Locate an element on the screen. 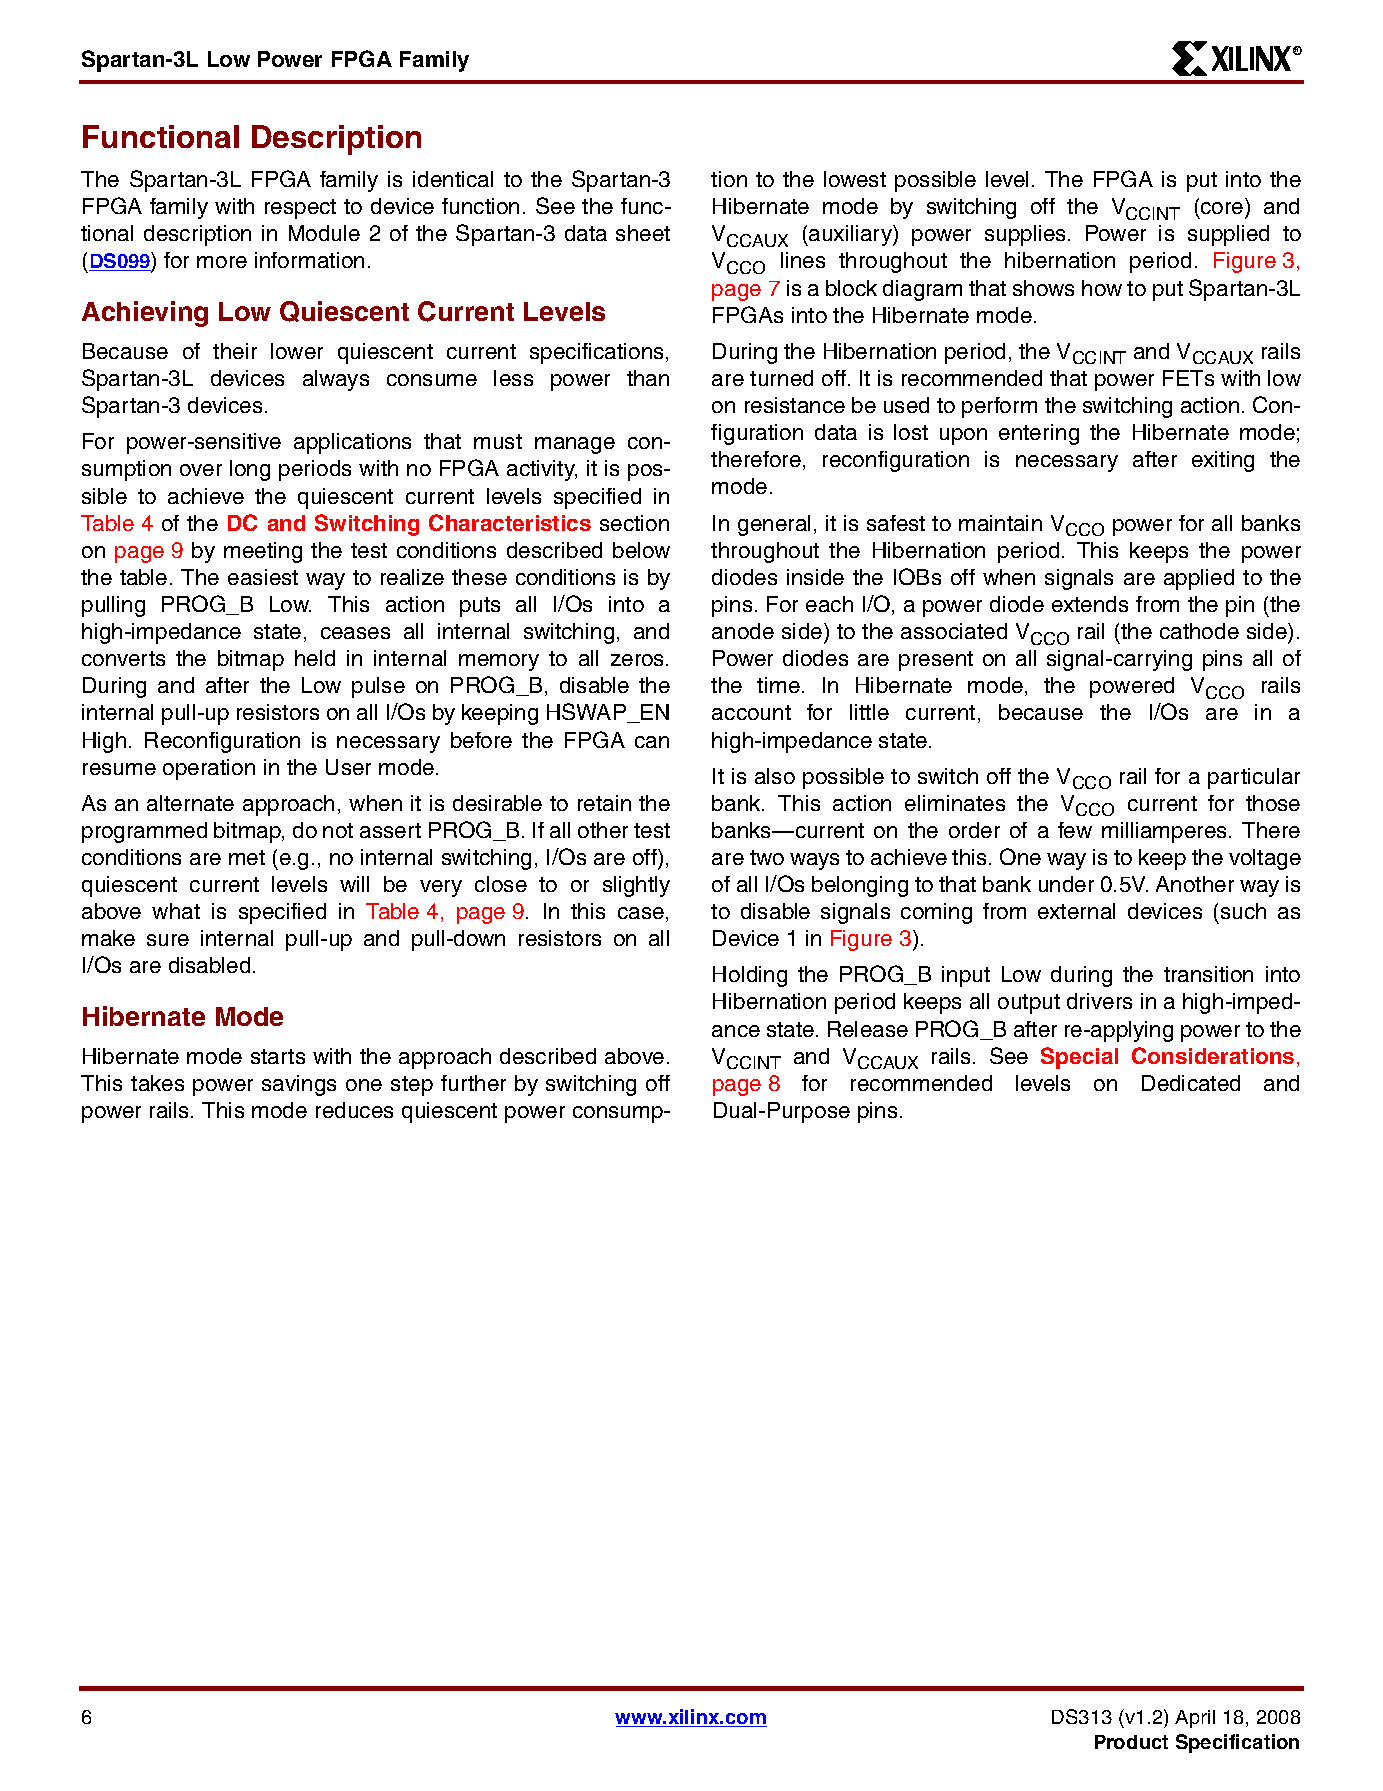 This screenshot has height=1791, width=1383. sheet is located at coordinates (643, 233).
